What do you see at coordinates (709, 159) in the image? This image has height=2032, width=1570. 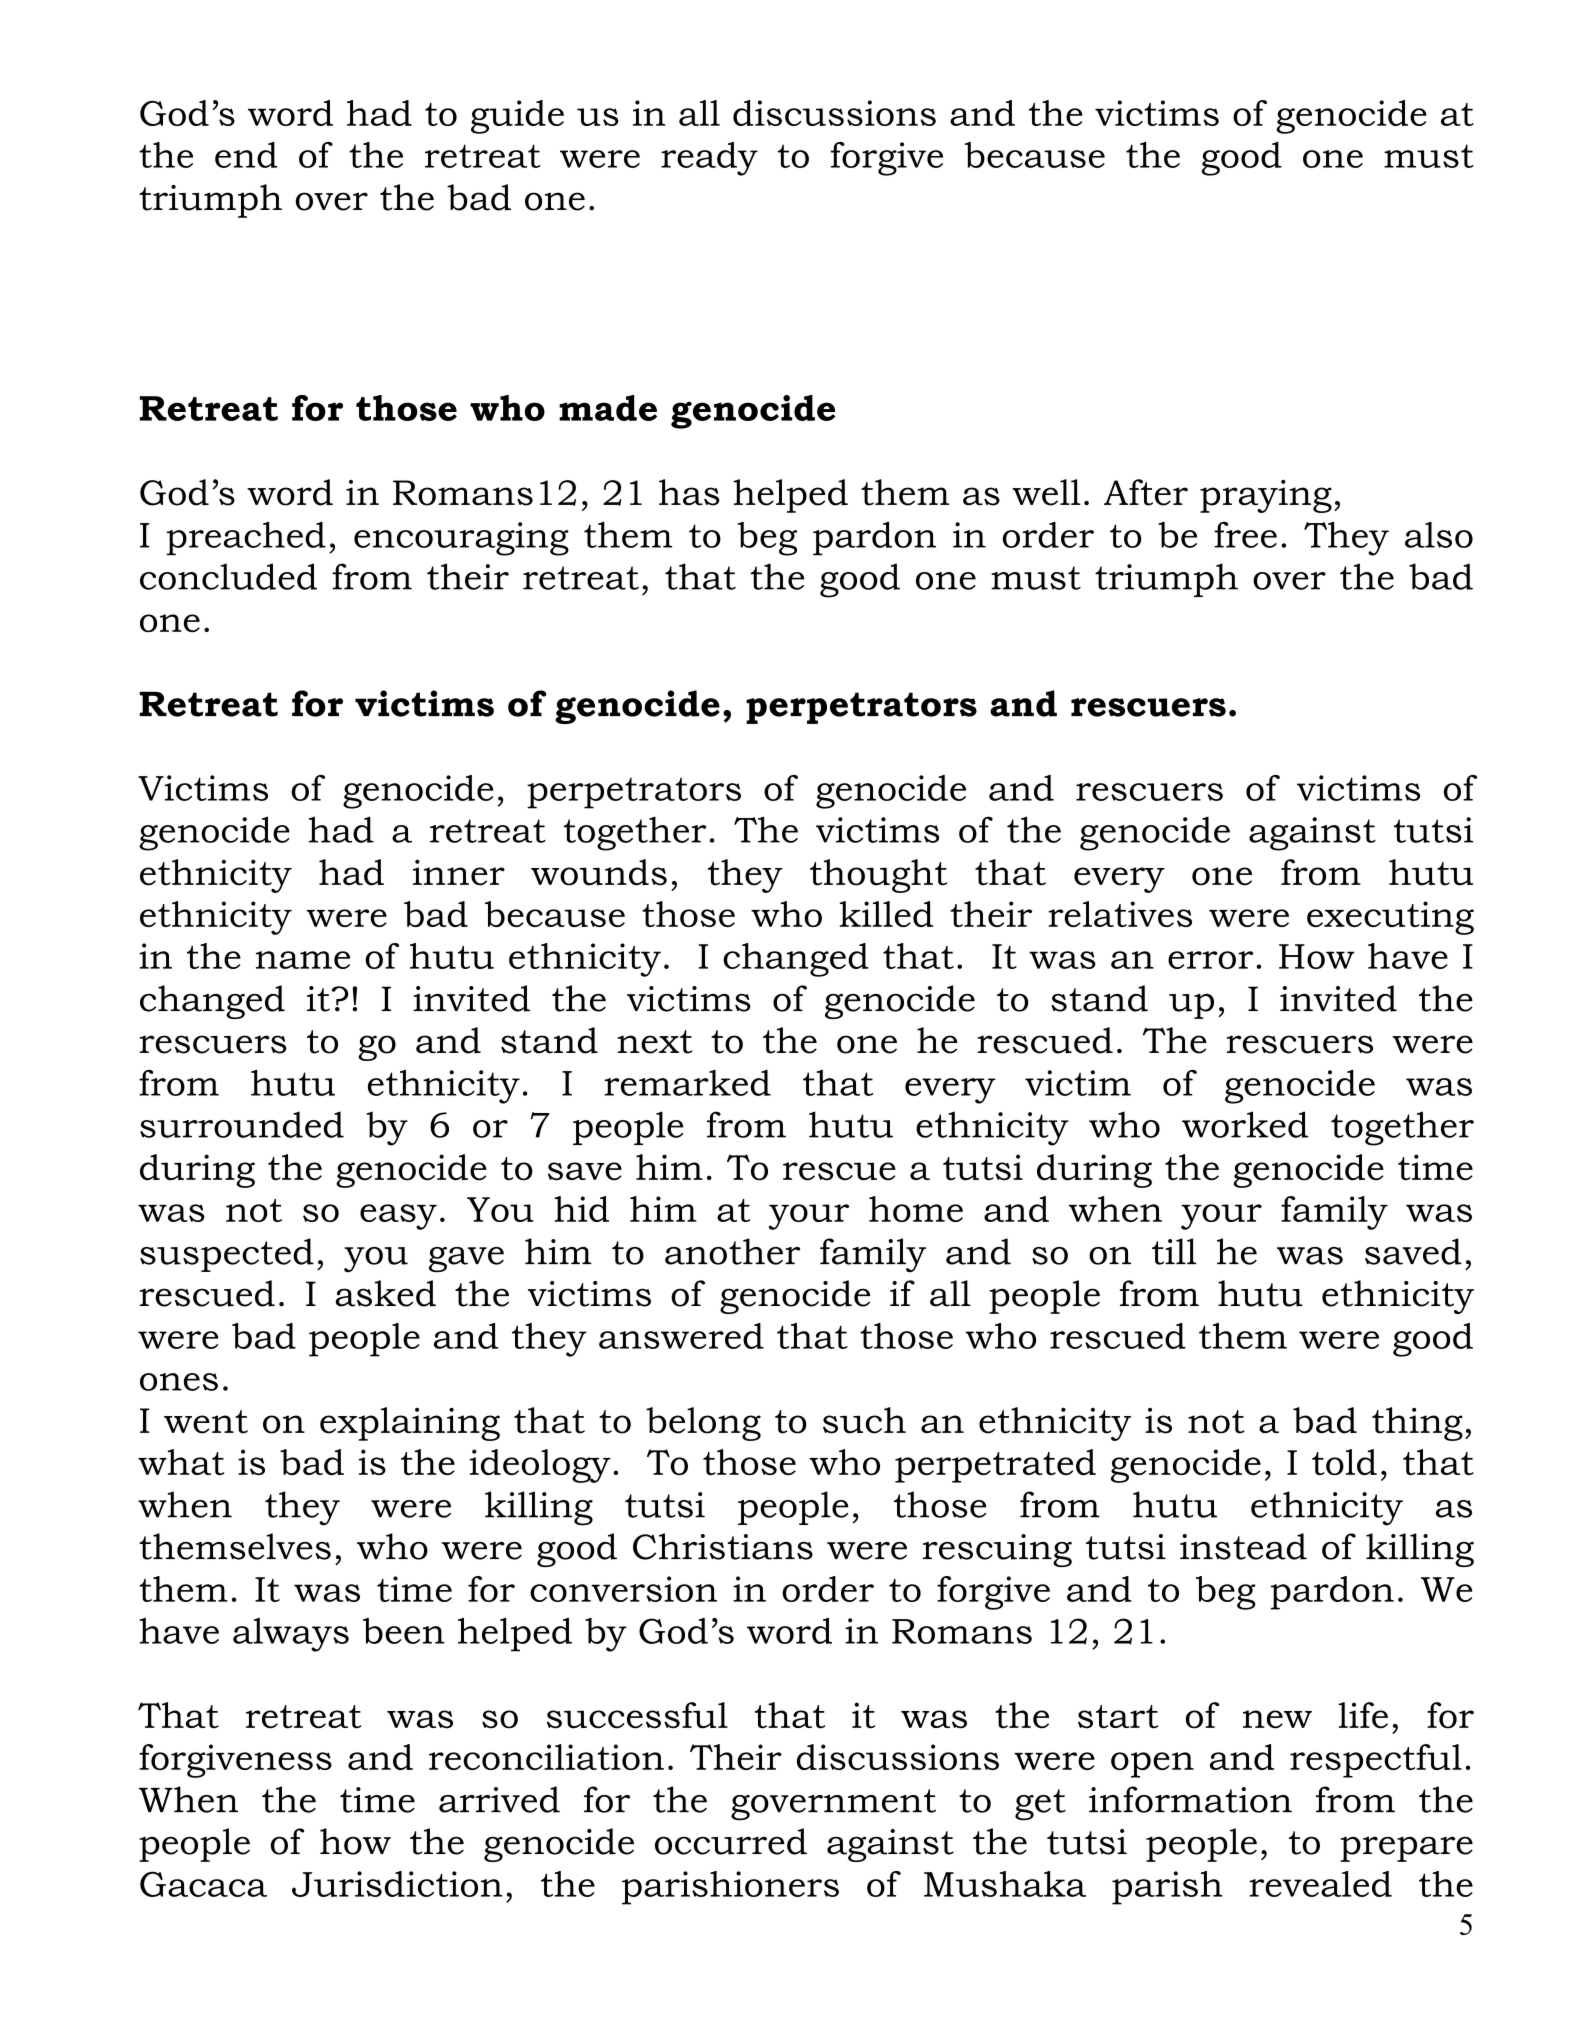 I see `ready` at bounding box center [709, 159].
